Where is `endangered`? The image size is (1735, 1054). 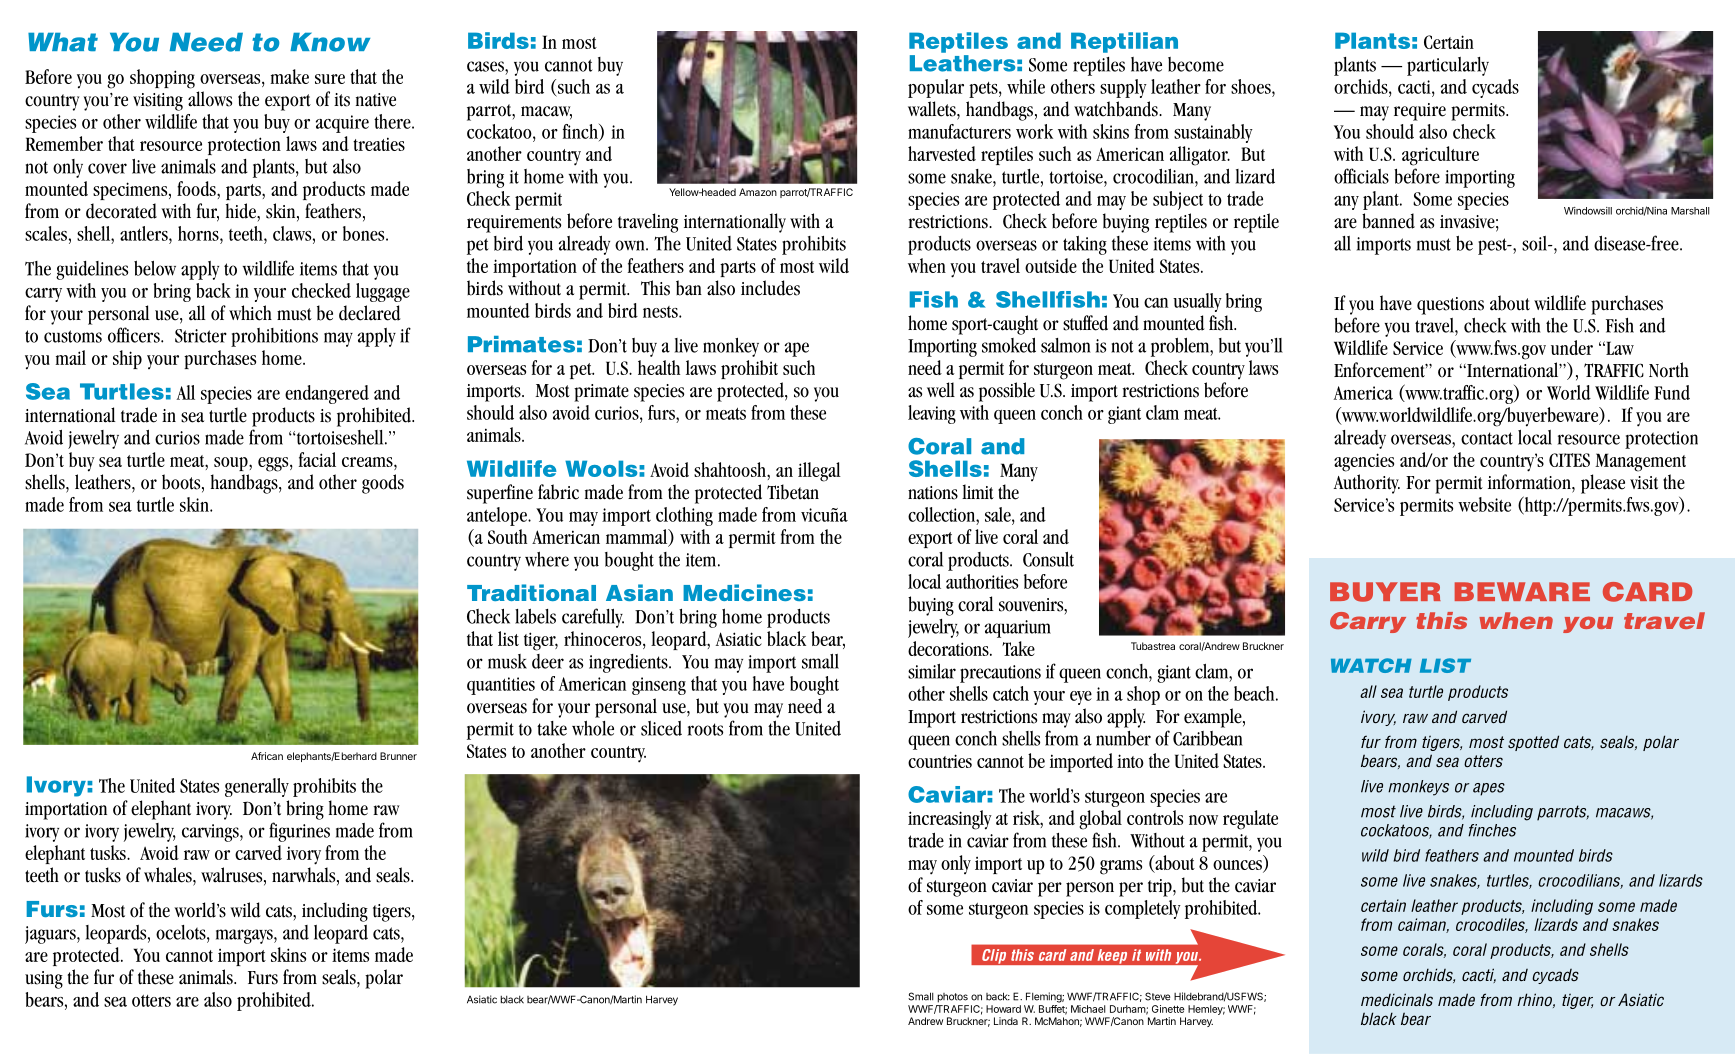
endangered is located at coordinates (327, 394).
